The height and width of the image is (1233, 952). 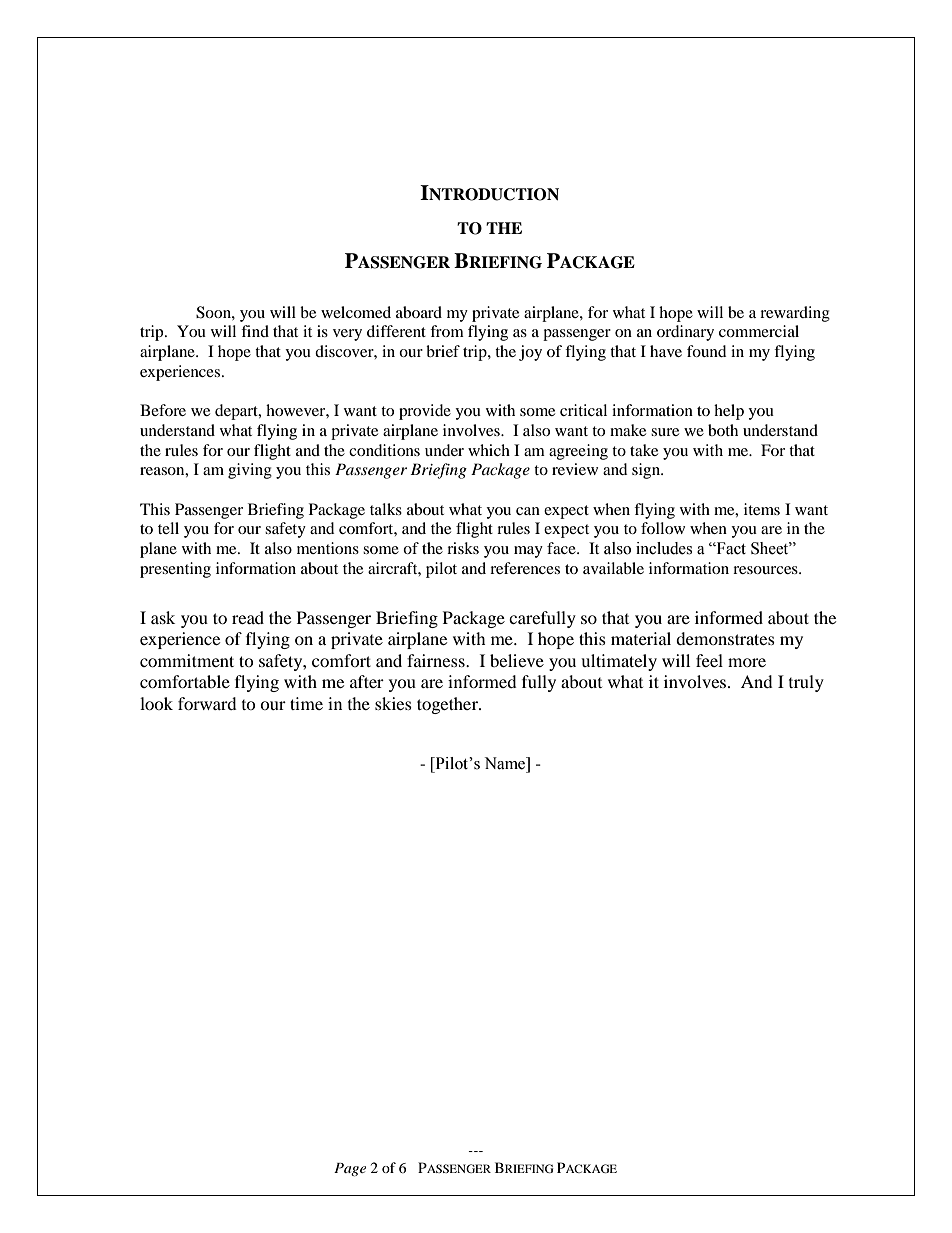 What do you see at coordinates (306, 703) in the image?
I see `time` at bounding box center [306, 703].
